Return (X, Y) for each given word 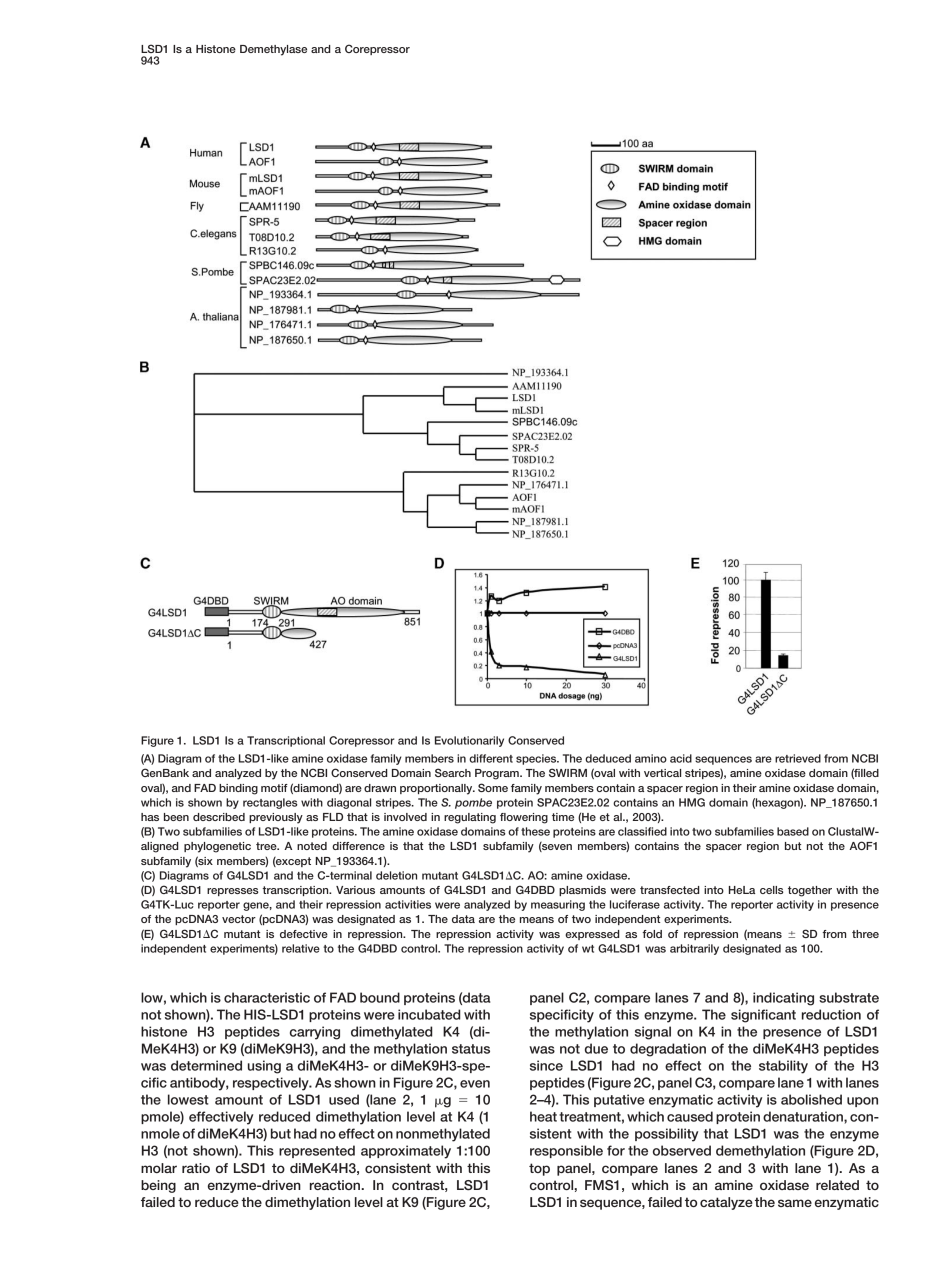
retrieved (798, 758)
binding (238, 789)
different (491, 758)
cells (772, 890)
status (471, 1049)
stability (783, 1067)
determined (206, 1065)
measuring (558, 905)
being (158, 1186)
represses (233, 892)
